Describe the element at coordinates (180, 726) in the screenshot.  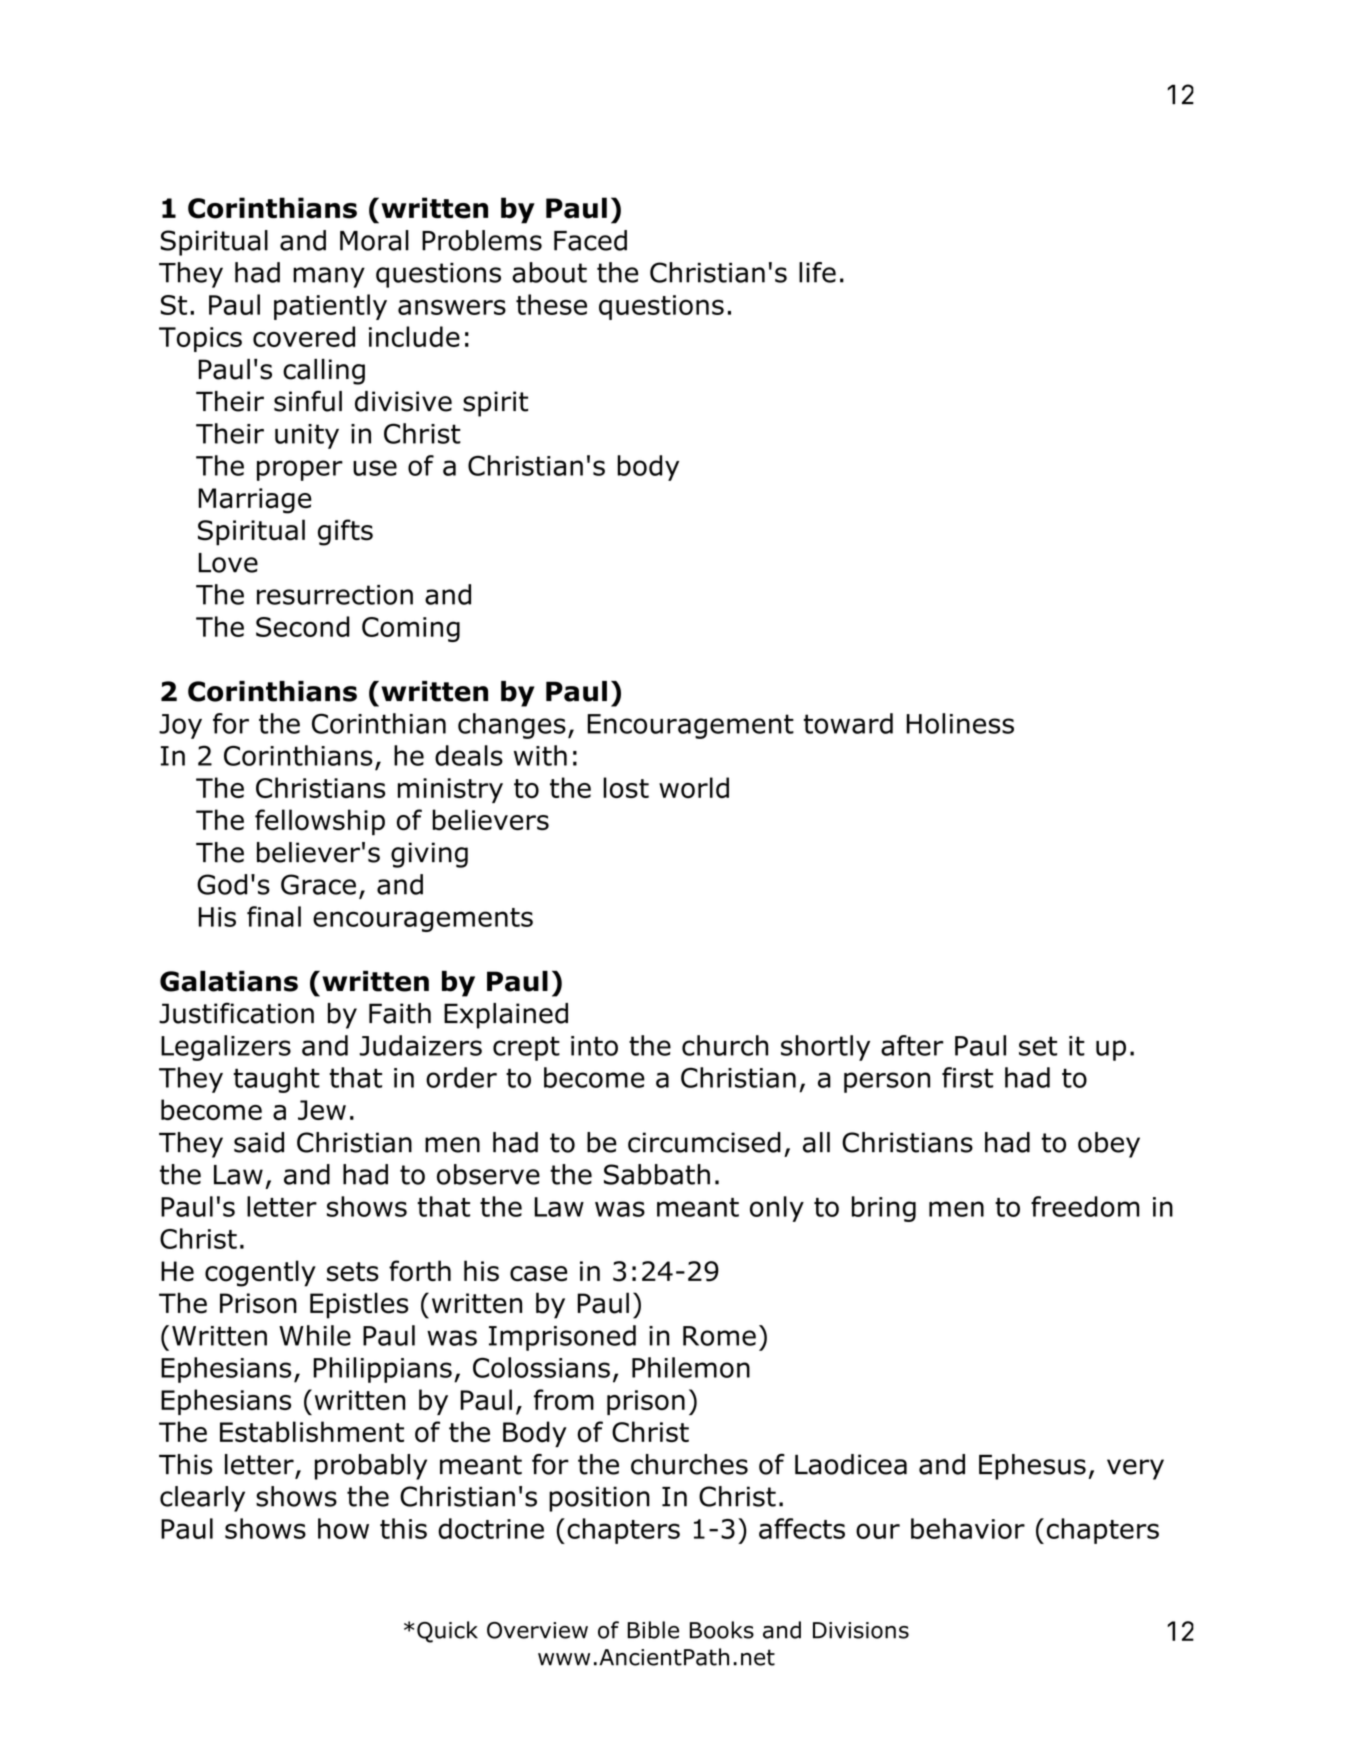
I see `Joy` at that location.
